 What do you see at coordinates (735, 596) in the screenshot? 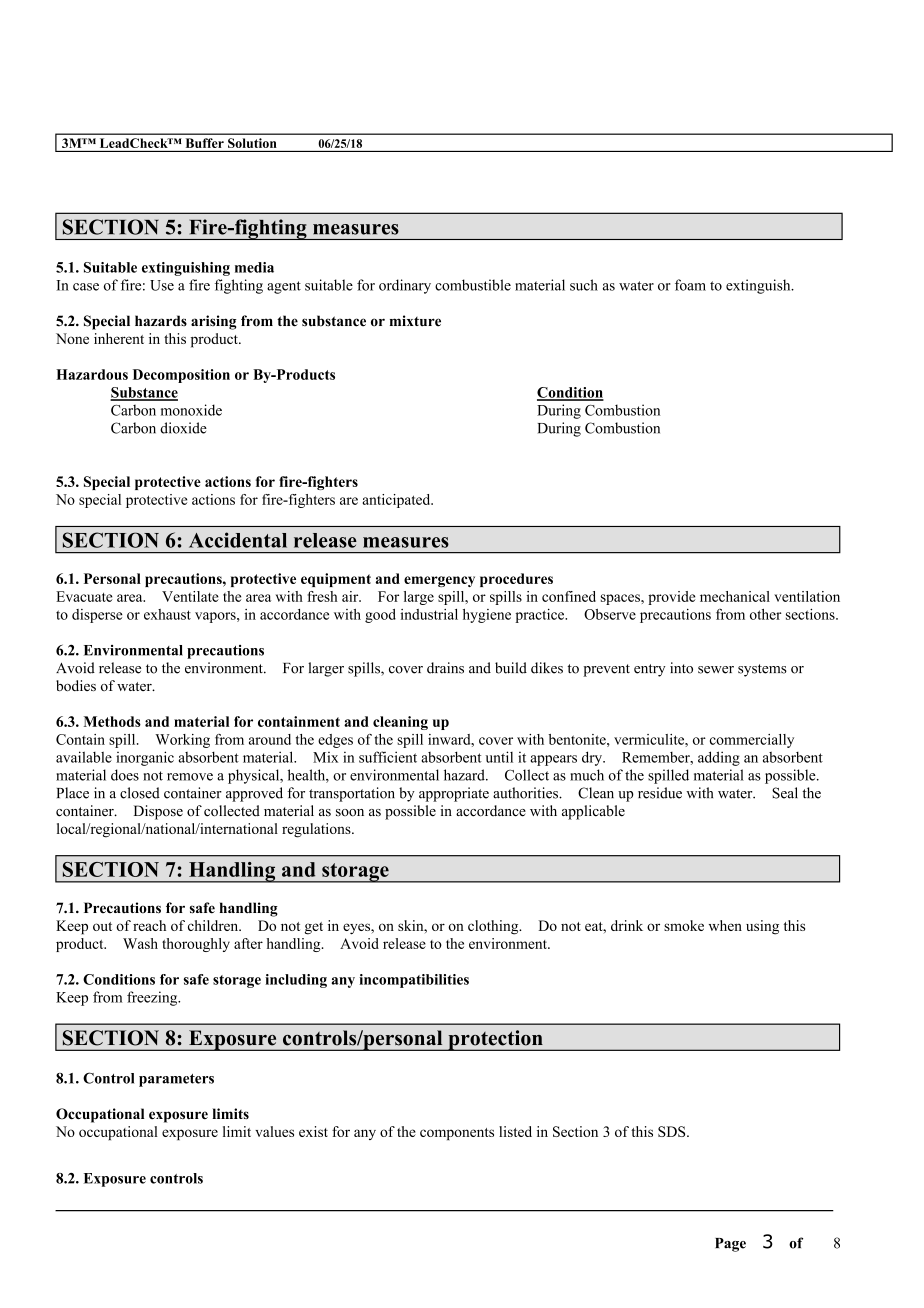
I see `mechanical` at bounding box center [735, 596].
